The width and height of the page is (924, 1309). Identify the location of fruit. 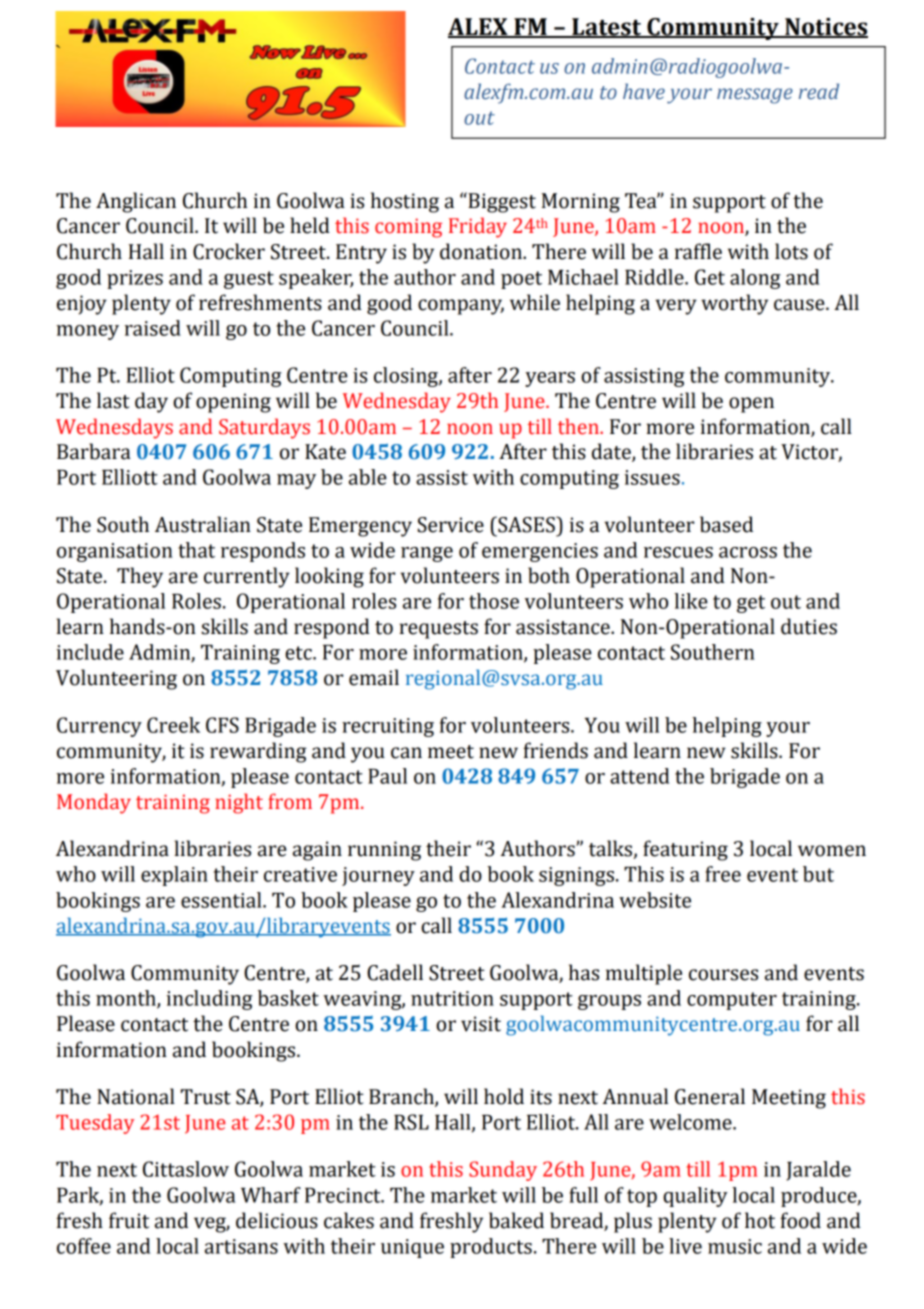
(129, 1220).
